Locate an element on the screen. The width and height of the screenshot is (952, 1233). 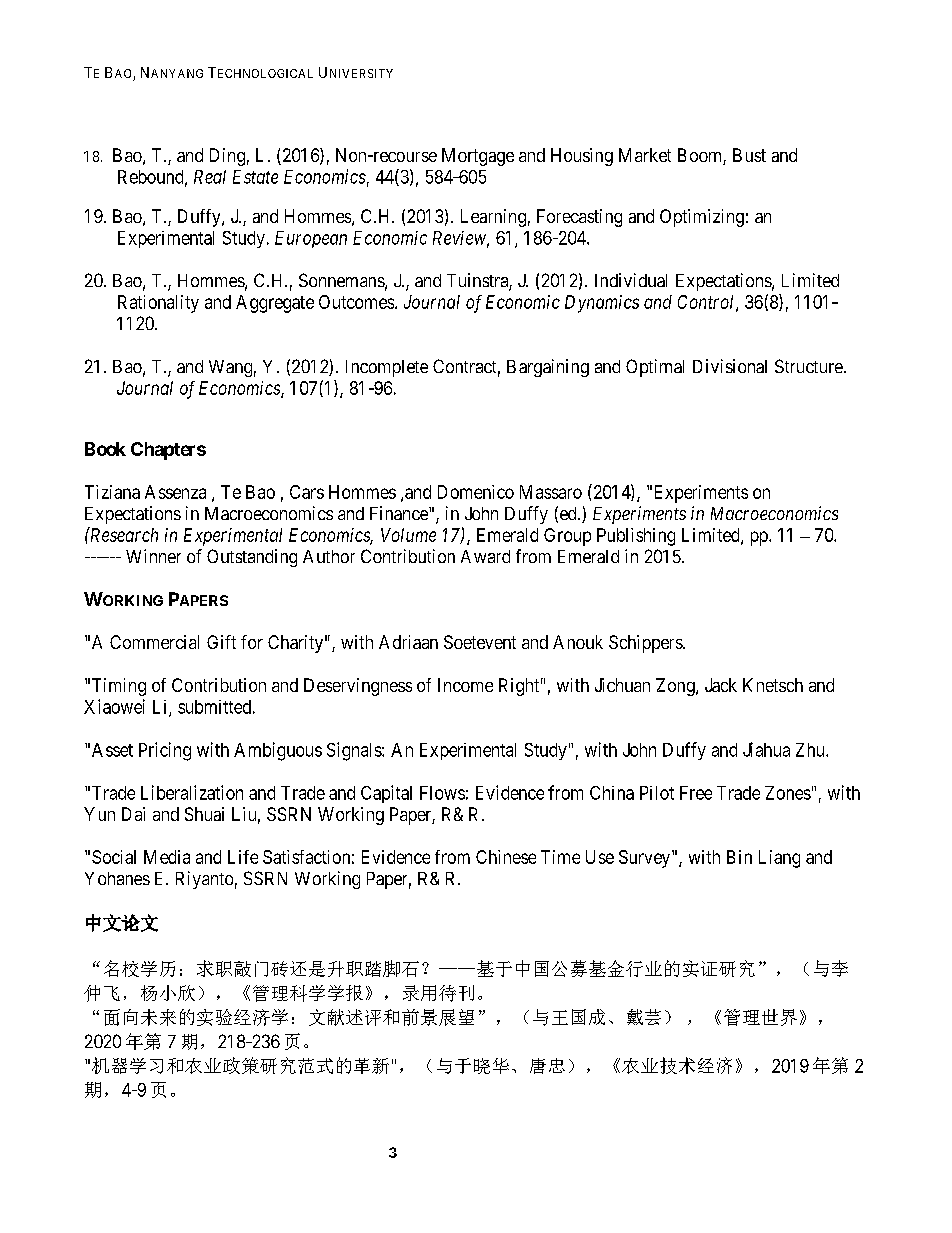
Winner is located at coordinates (153, 556).
